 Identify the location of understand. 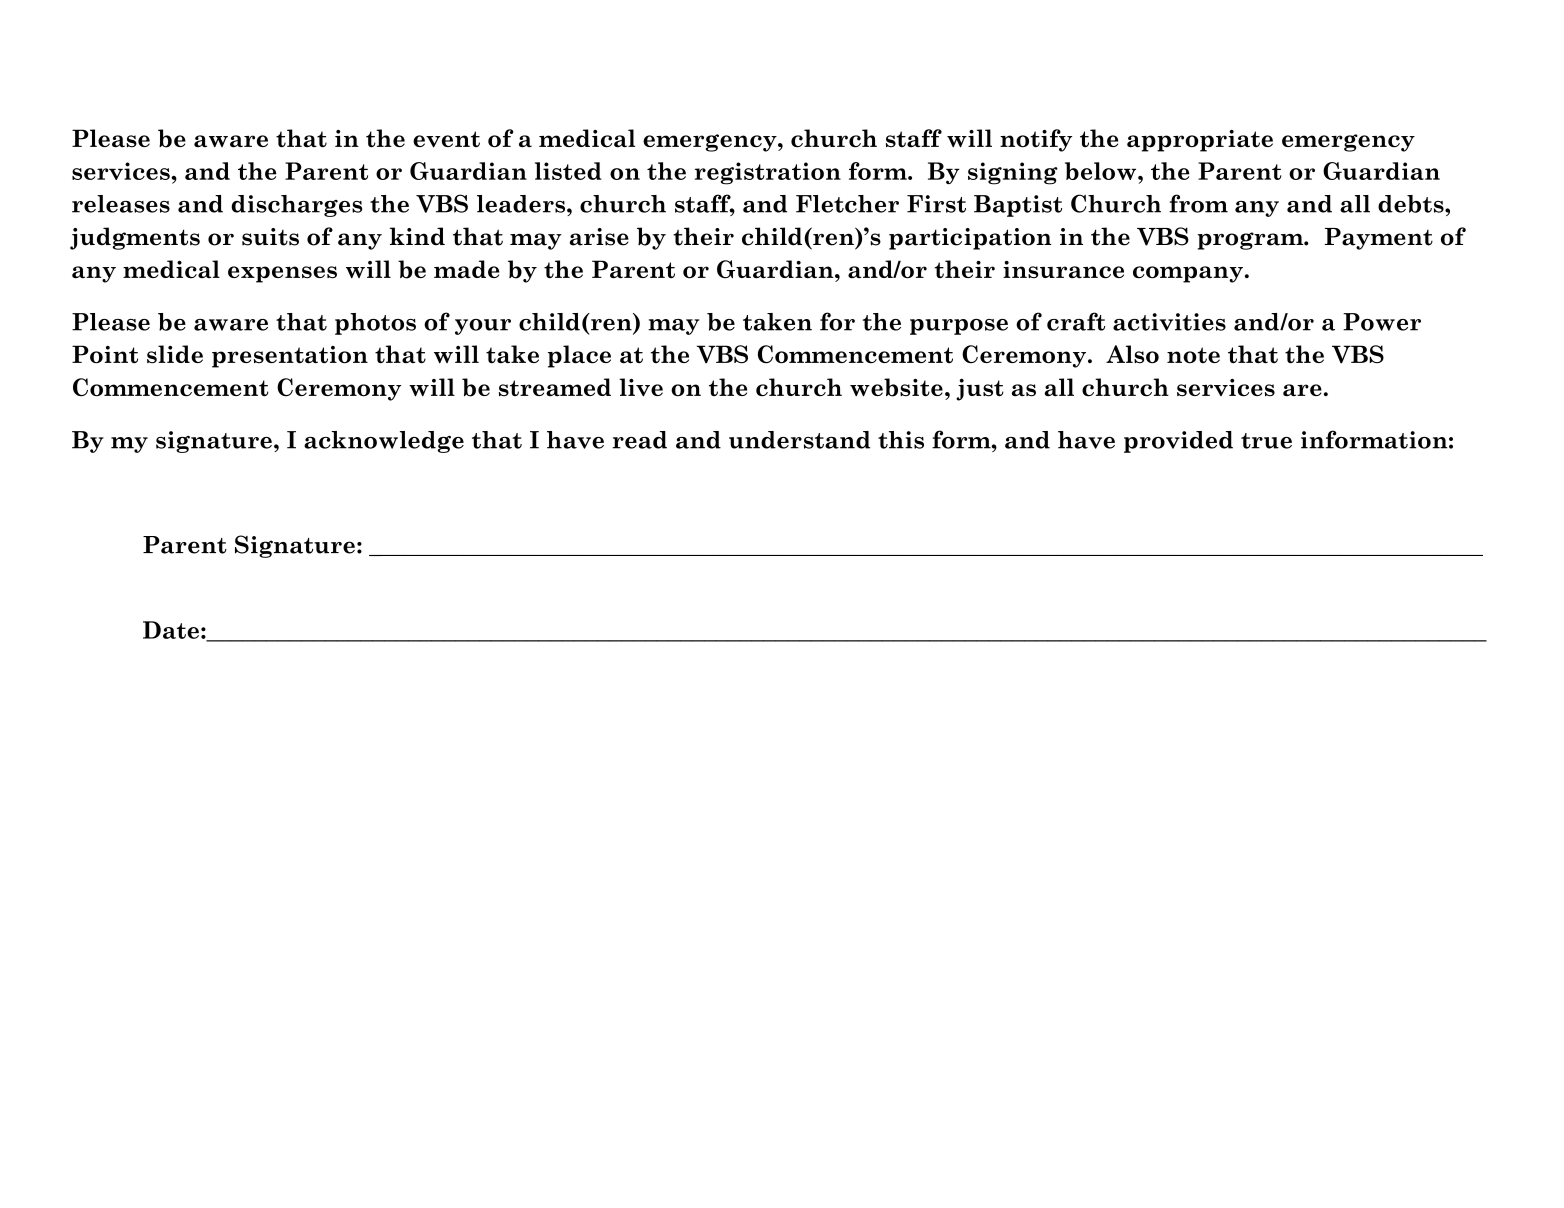
(799, 440).
